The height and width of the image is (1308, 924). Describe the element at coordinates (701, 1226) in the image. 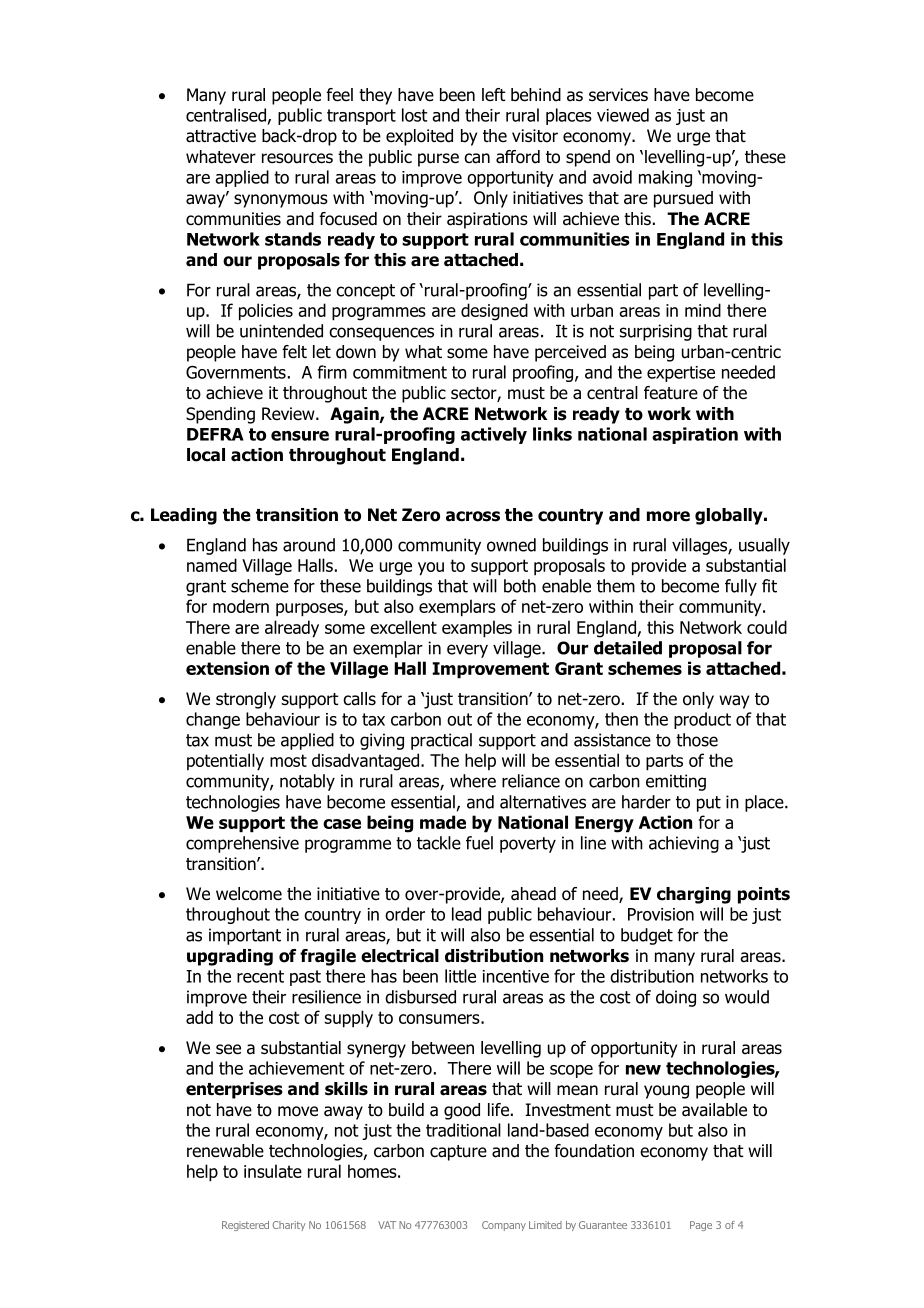

I see `Page` at that location.
